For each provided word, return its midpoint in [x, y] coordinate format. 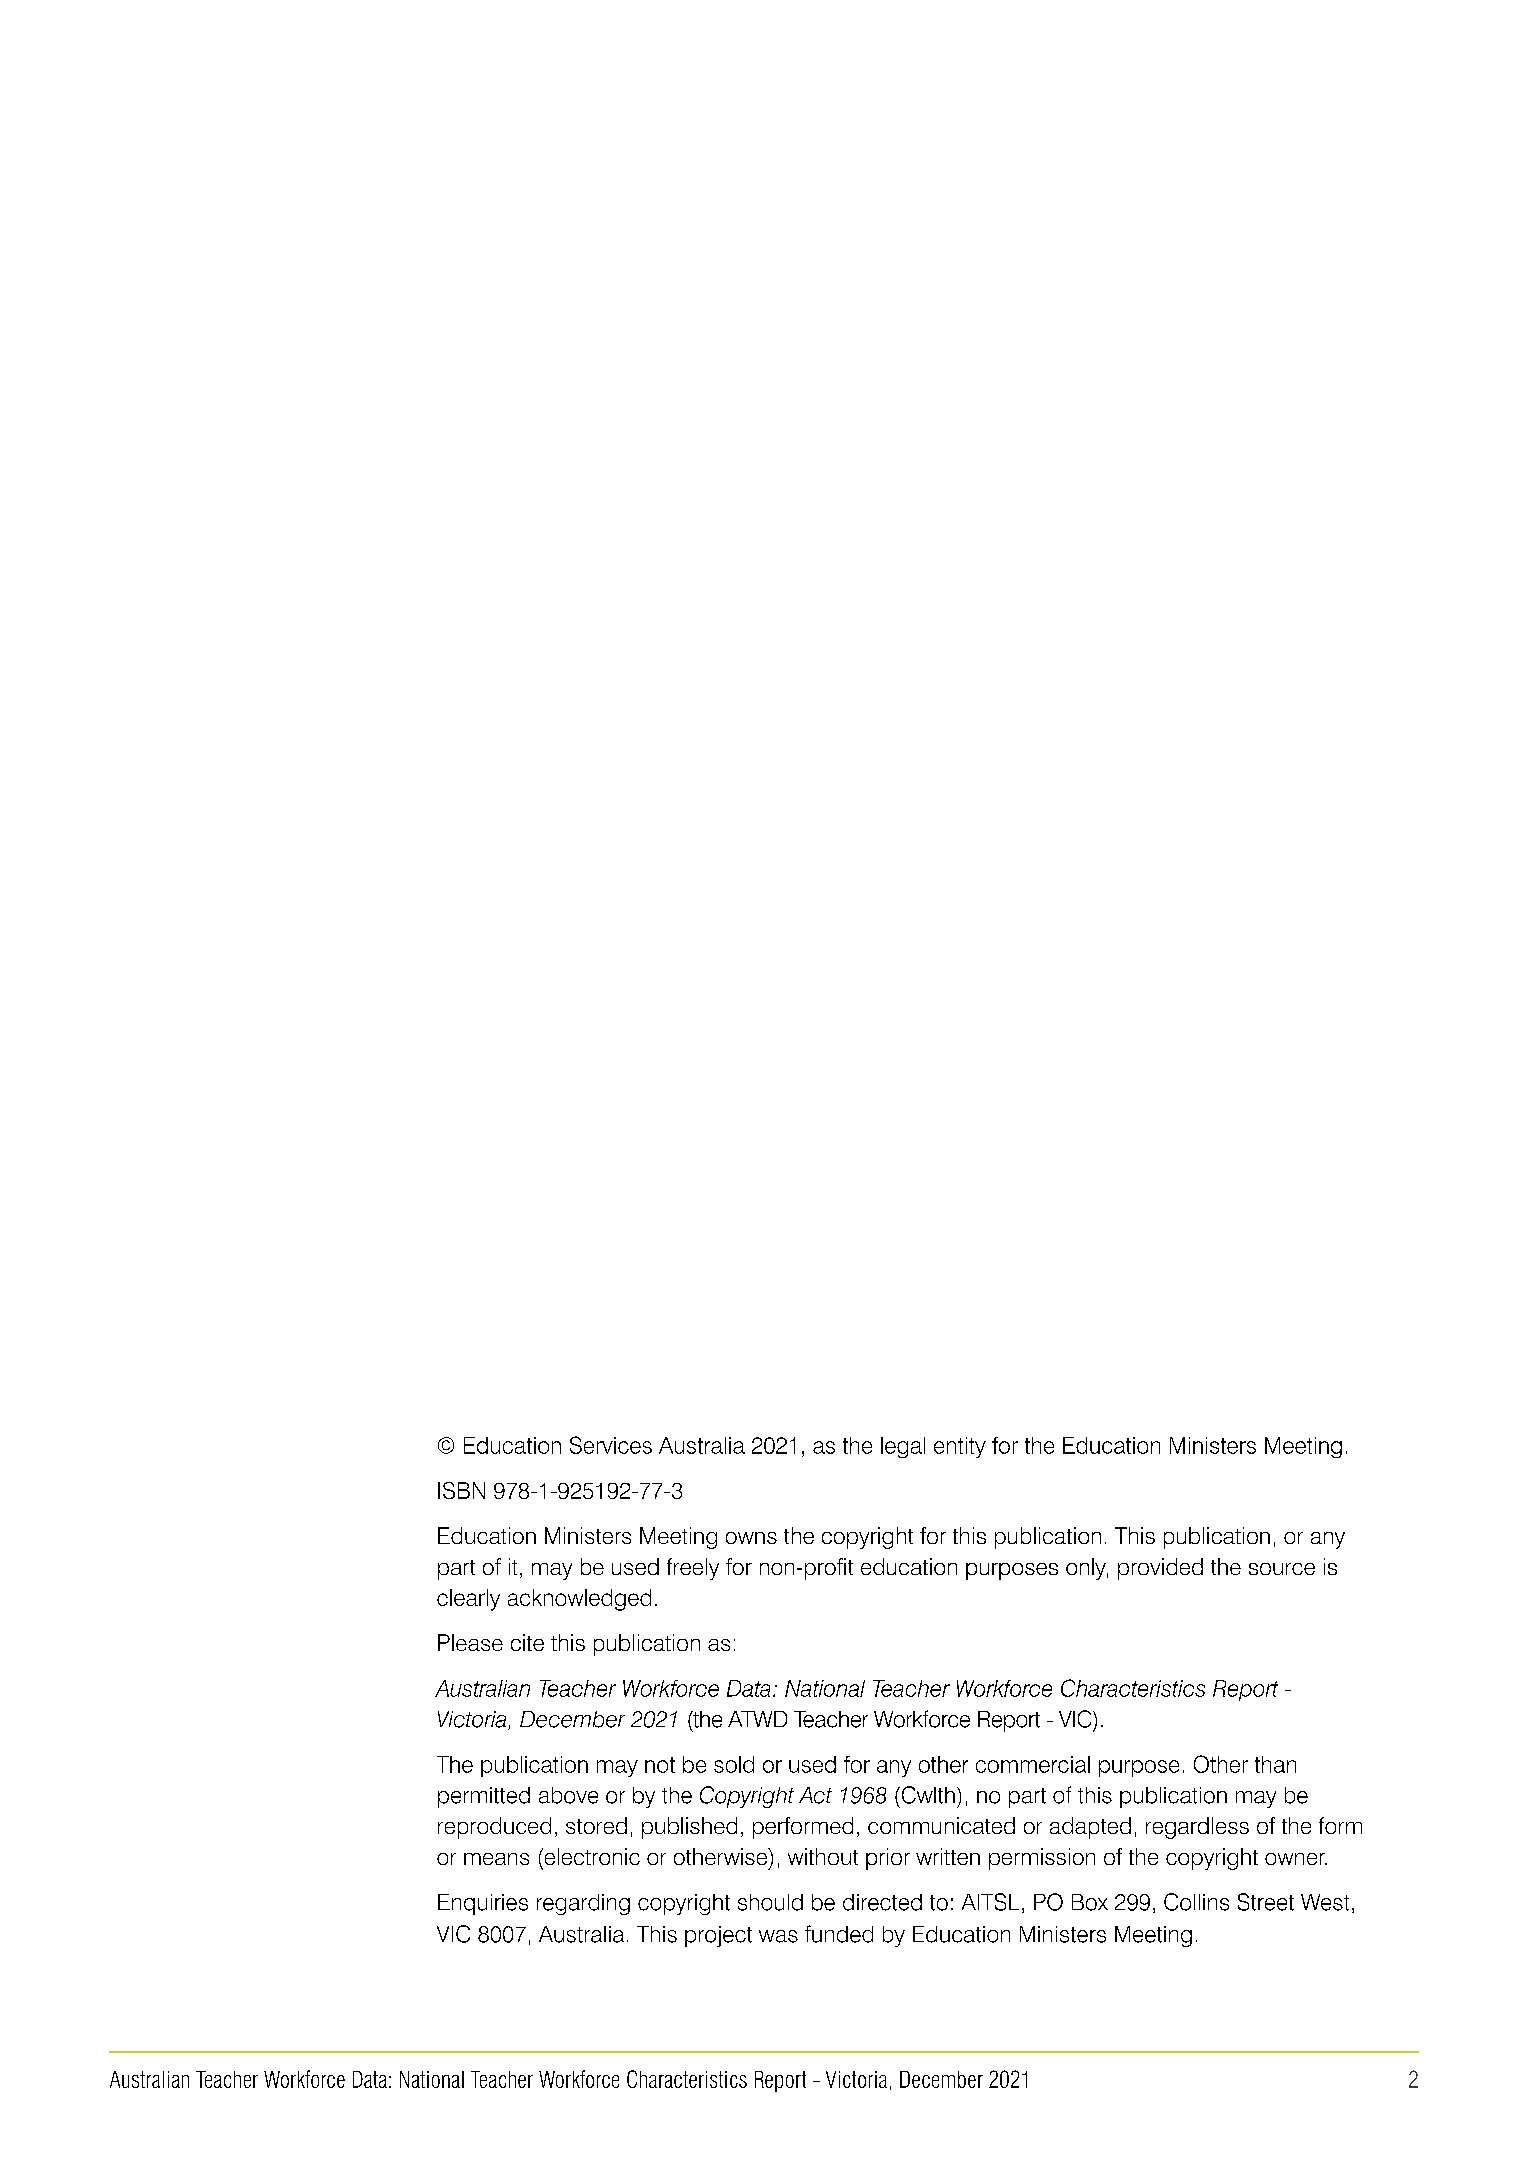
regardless [1197, 1828]
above [568, 1795]
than [1275, 1764]
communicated [941, 1825]
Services [611, 1445]
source [1282, 1569]
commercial [1033, 1764]
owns [751, 1538]
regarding [583, 1904]
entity [960, 1447]
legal [903, 1447]
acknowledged [579, 1600]
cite [527, 1642]
